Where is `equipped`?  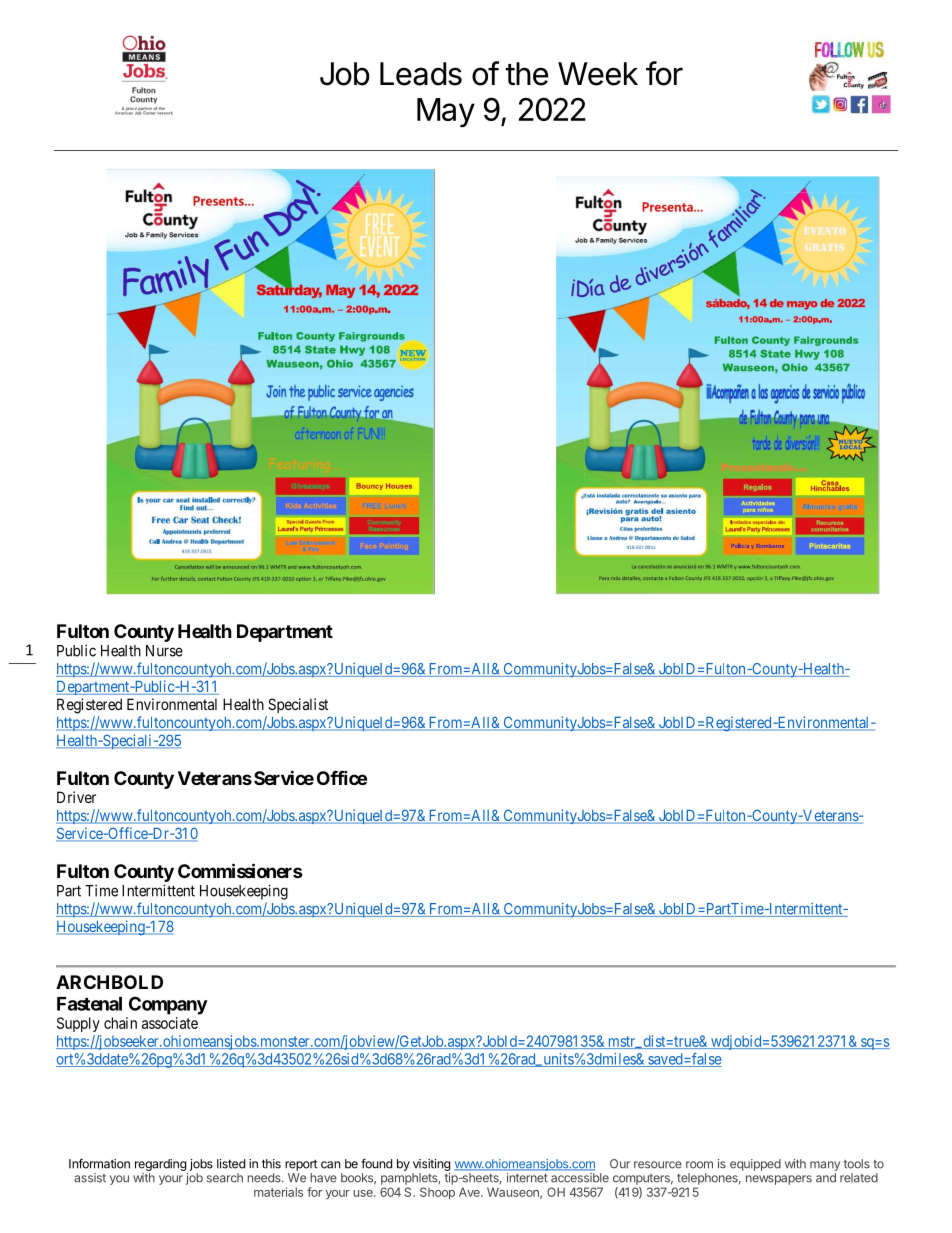 equipped is located at coordinates (755, 1165).
